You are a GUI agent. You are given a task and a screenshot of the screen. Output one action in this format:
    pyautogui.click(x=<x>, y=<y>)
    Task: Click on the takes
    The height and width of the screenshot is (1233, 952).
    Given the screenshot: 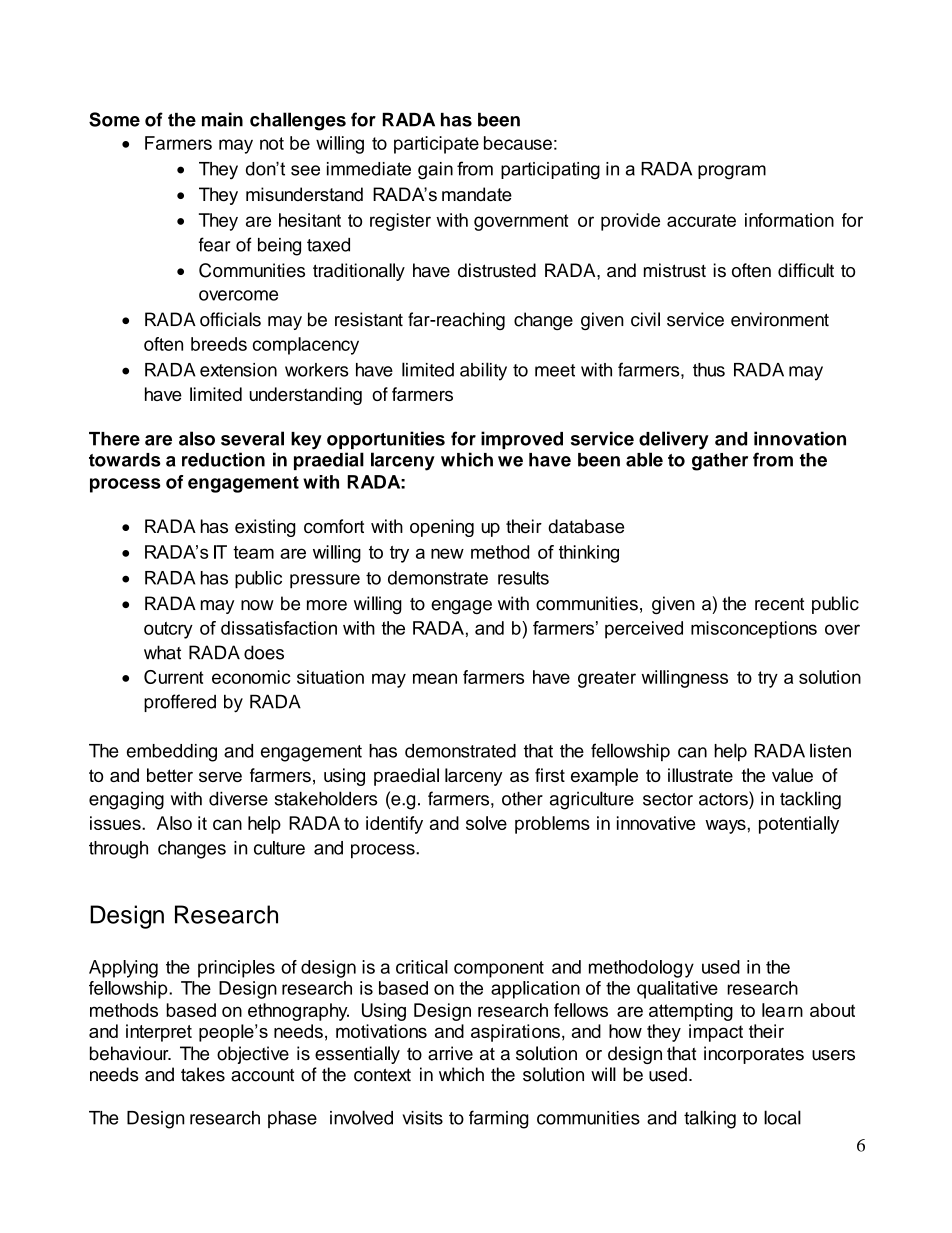 What is the action you would take?
    pyautogui.click(x=203, y=1074)
